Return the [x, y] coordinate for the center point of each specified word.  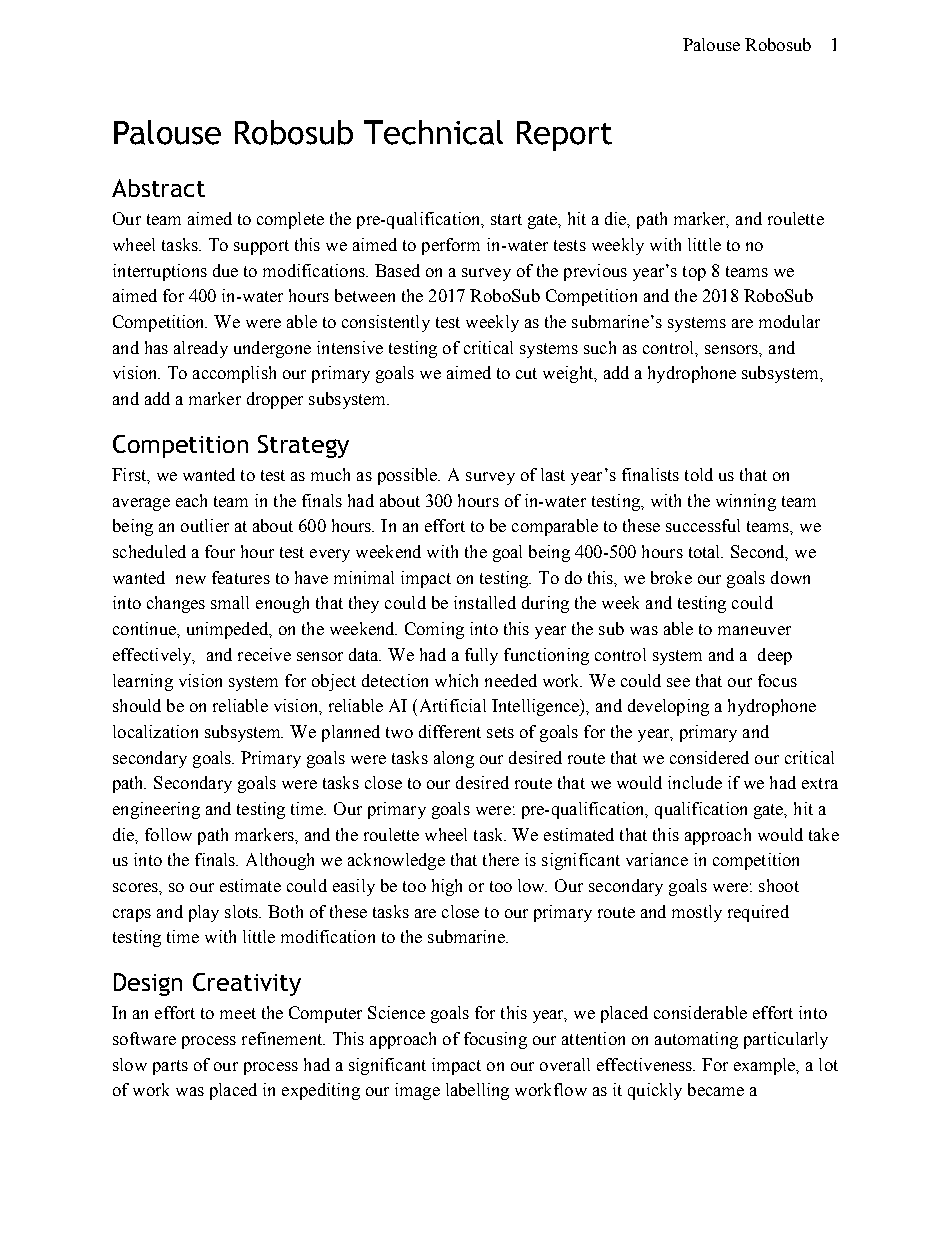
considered [709, 757]
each [191, 500]
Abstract [158, 188]
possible [409, 476]
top [694, 273]
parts [170, 1067]
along [454, 759]
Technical [433, 132]
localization [155, 731]
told [699, 474]
